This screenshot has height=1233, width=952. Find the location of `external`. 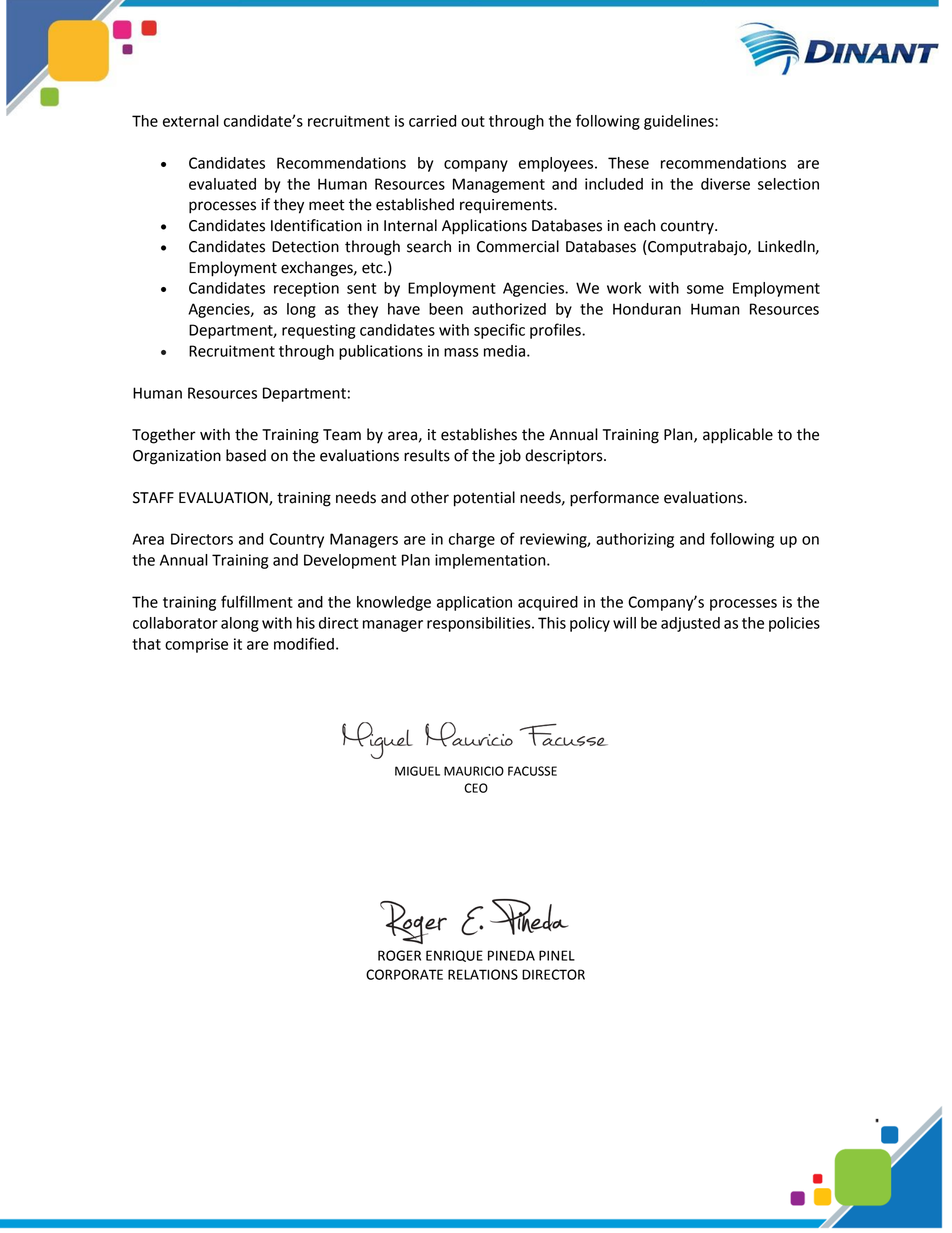

external is located at coordinates (191, 121).
